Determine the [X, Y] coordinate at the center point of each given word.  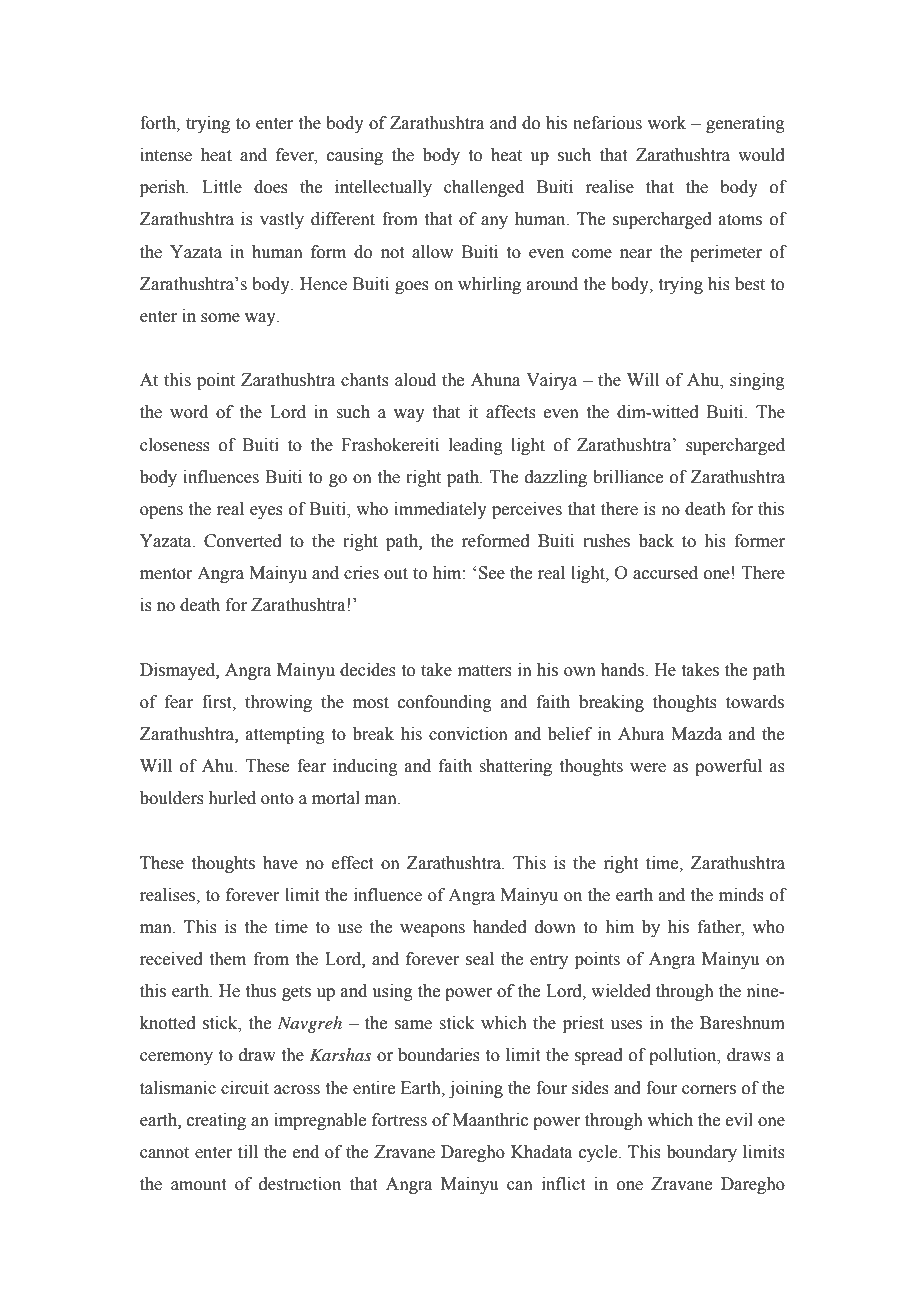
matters [485, 671]
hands [623, 670]
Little [222, 187]
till [248, 1152]
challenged [484, 188]
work [667, 123]
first [218, 702]
